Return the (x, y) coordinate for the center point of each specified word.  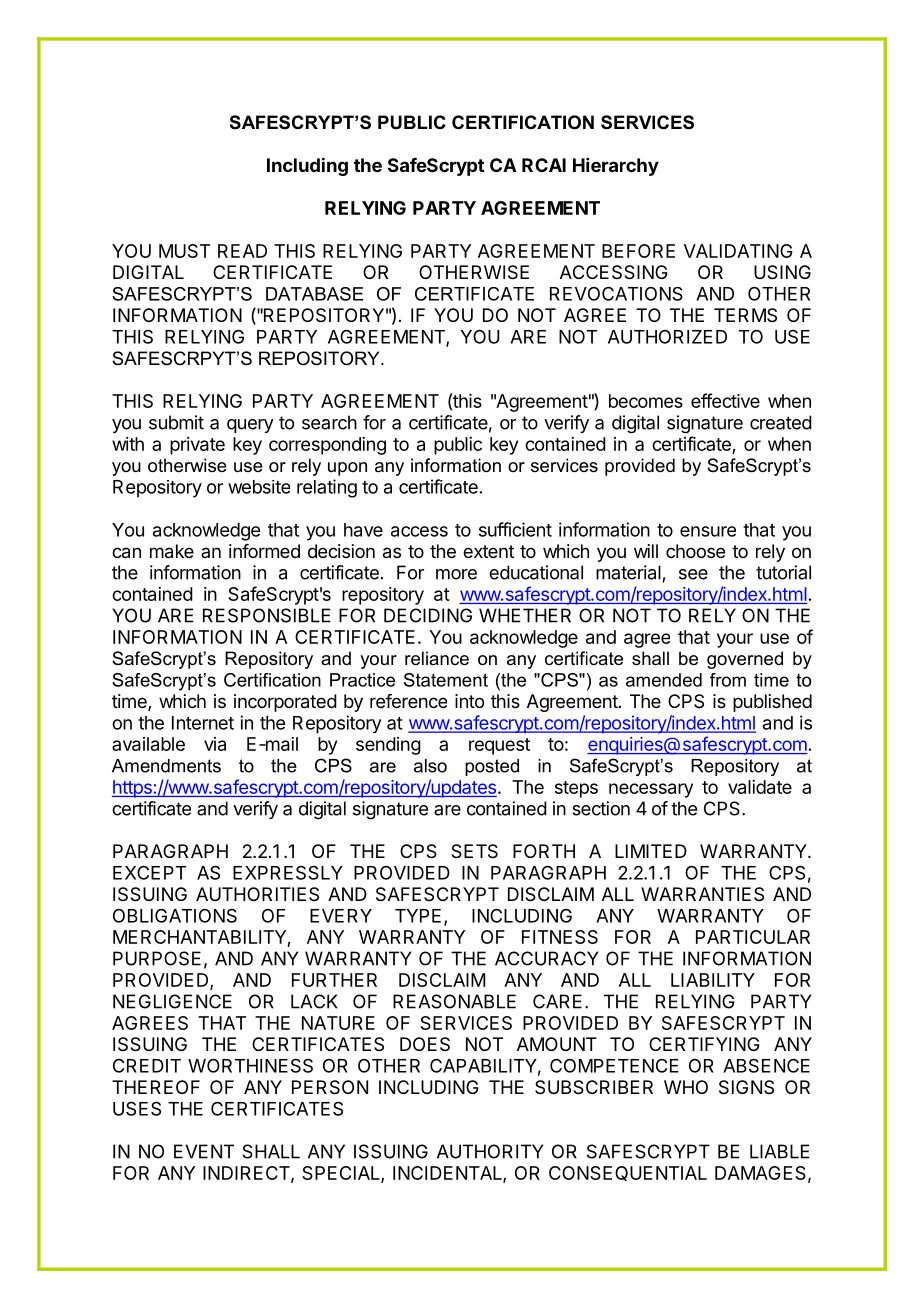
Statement (446, 680)
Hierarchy (616, 167)
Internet (203, 723)
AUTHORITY (490, 1151)
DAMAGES (760, 1173)
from (728, 680)
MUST (184, 251)
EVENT (204, 1151)
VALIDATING (738, 251)
